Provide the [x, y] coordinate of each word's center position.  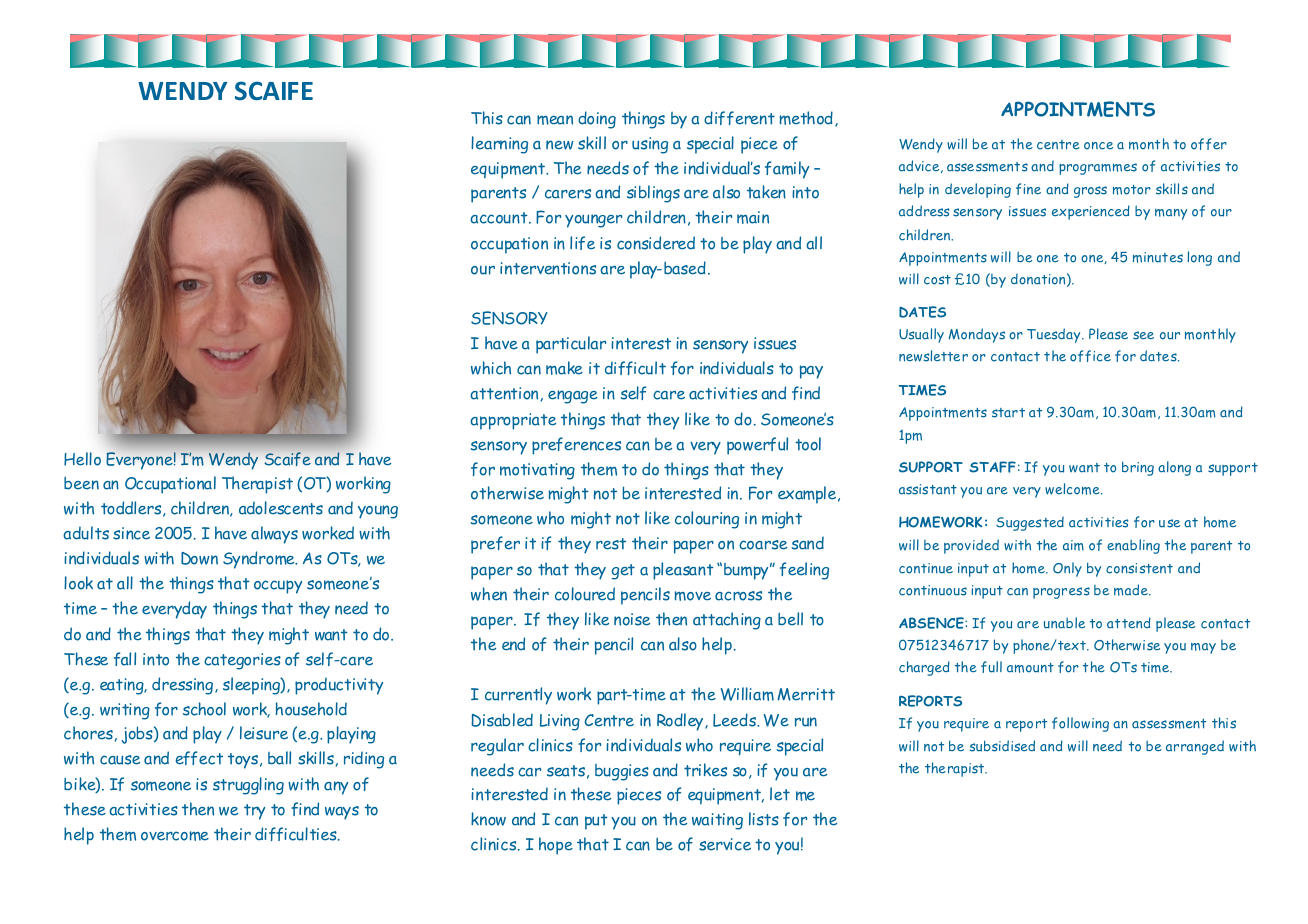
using [650, 145]
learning [499, 145]
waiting [717, 821]
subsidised [1002, 746]
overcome [175, 836]
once [1098, 146]
